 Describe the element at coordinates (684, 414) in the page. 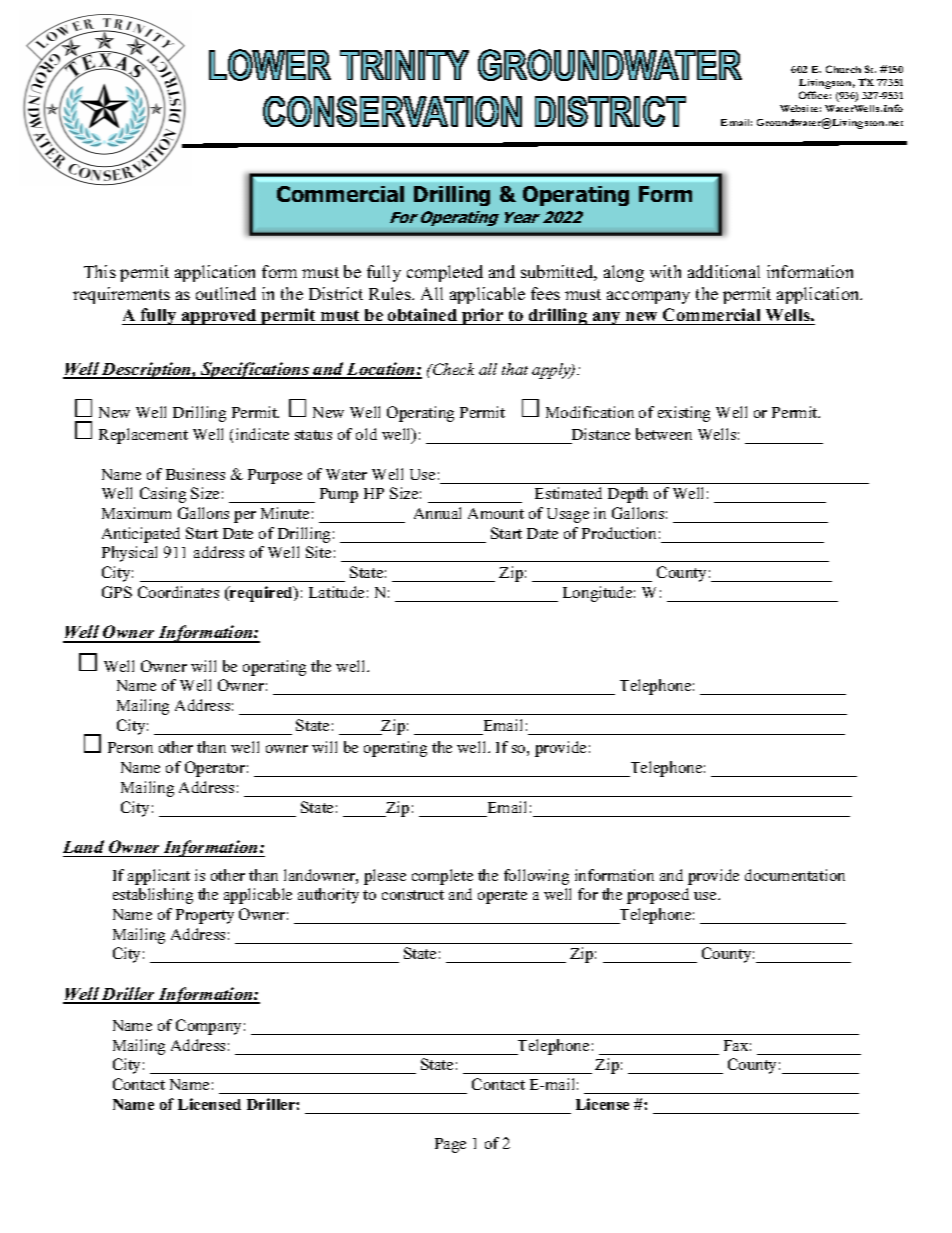

I see `existing` at that location.
